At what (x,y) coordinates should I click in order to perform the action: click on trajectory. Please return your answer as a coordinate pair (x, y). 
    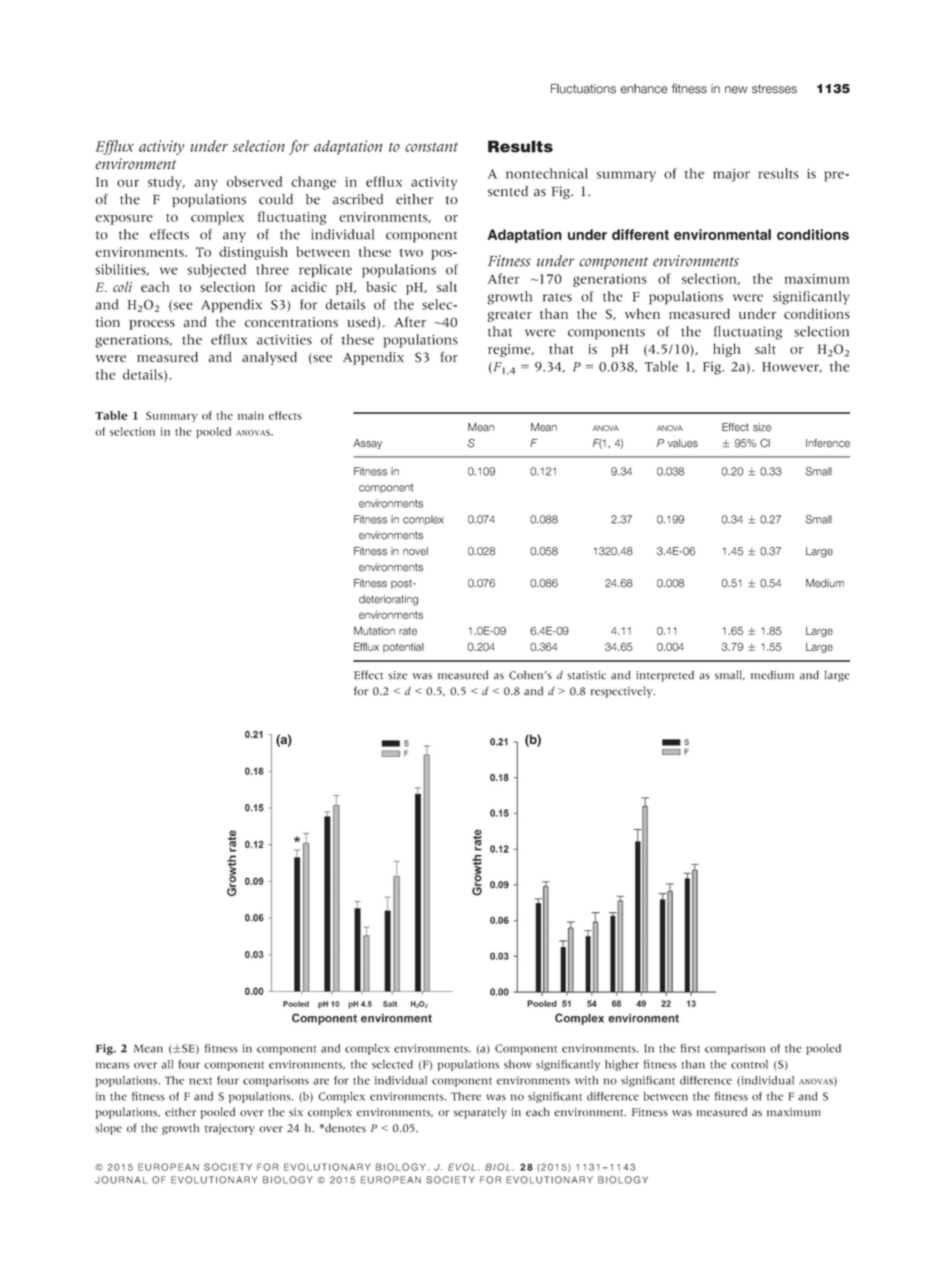
    Looking at the image, I should click on (230, 1129).
